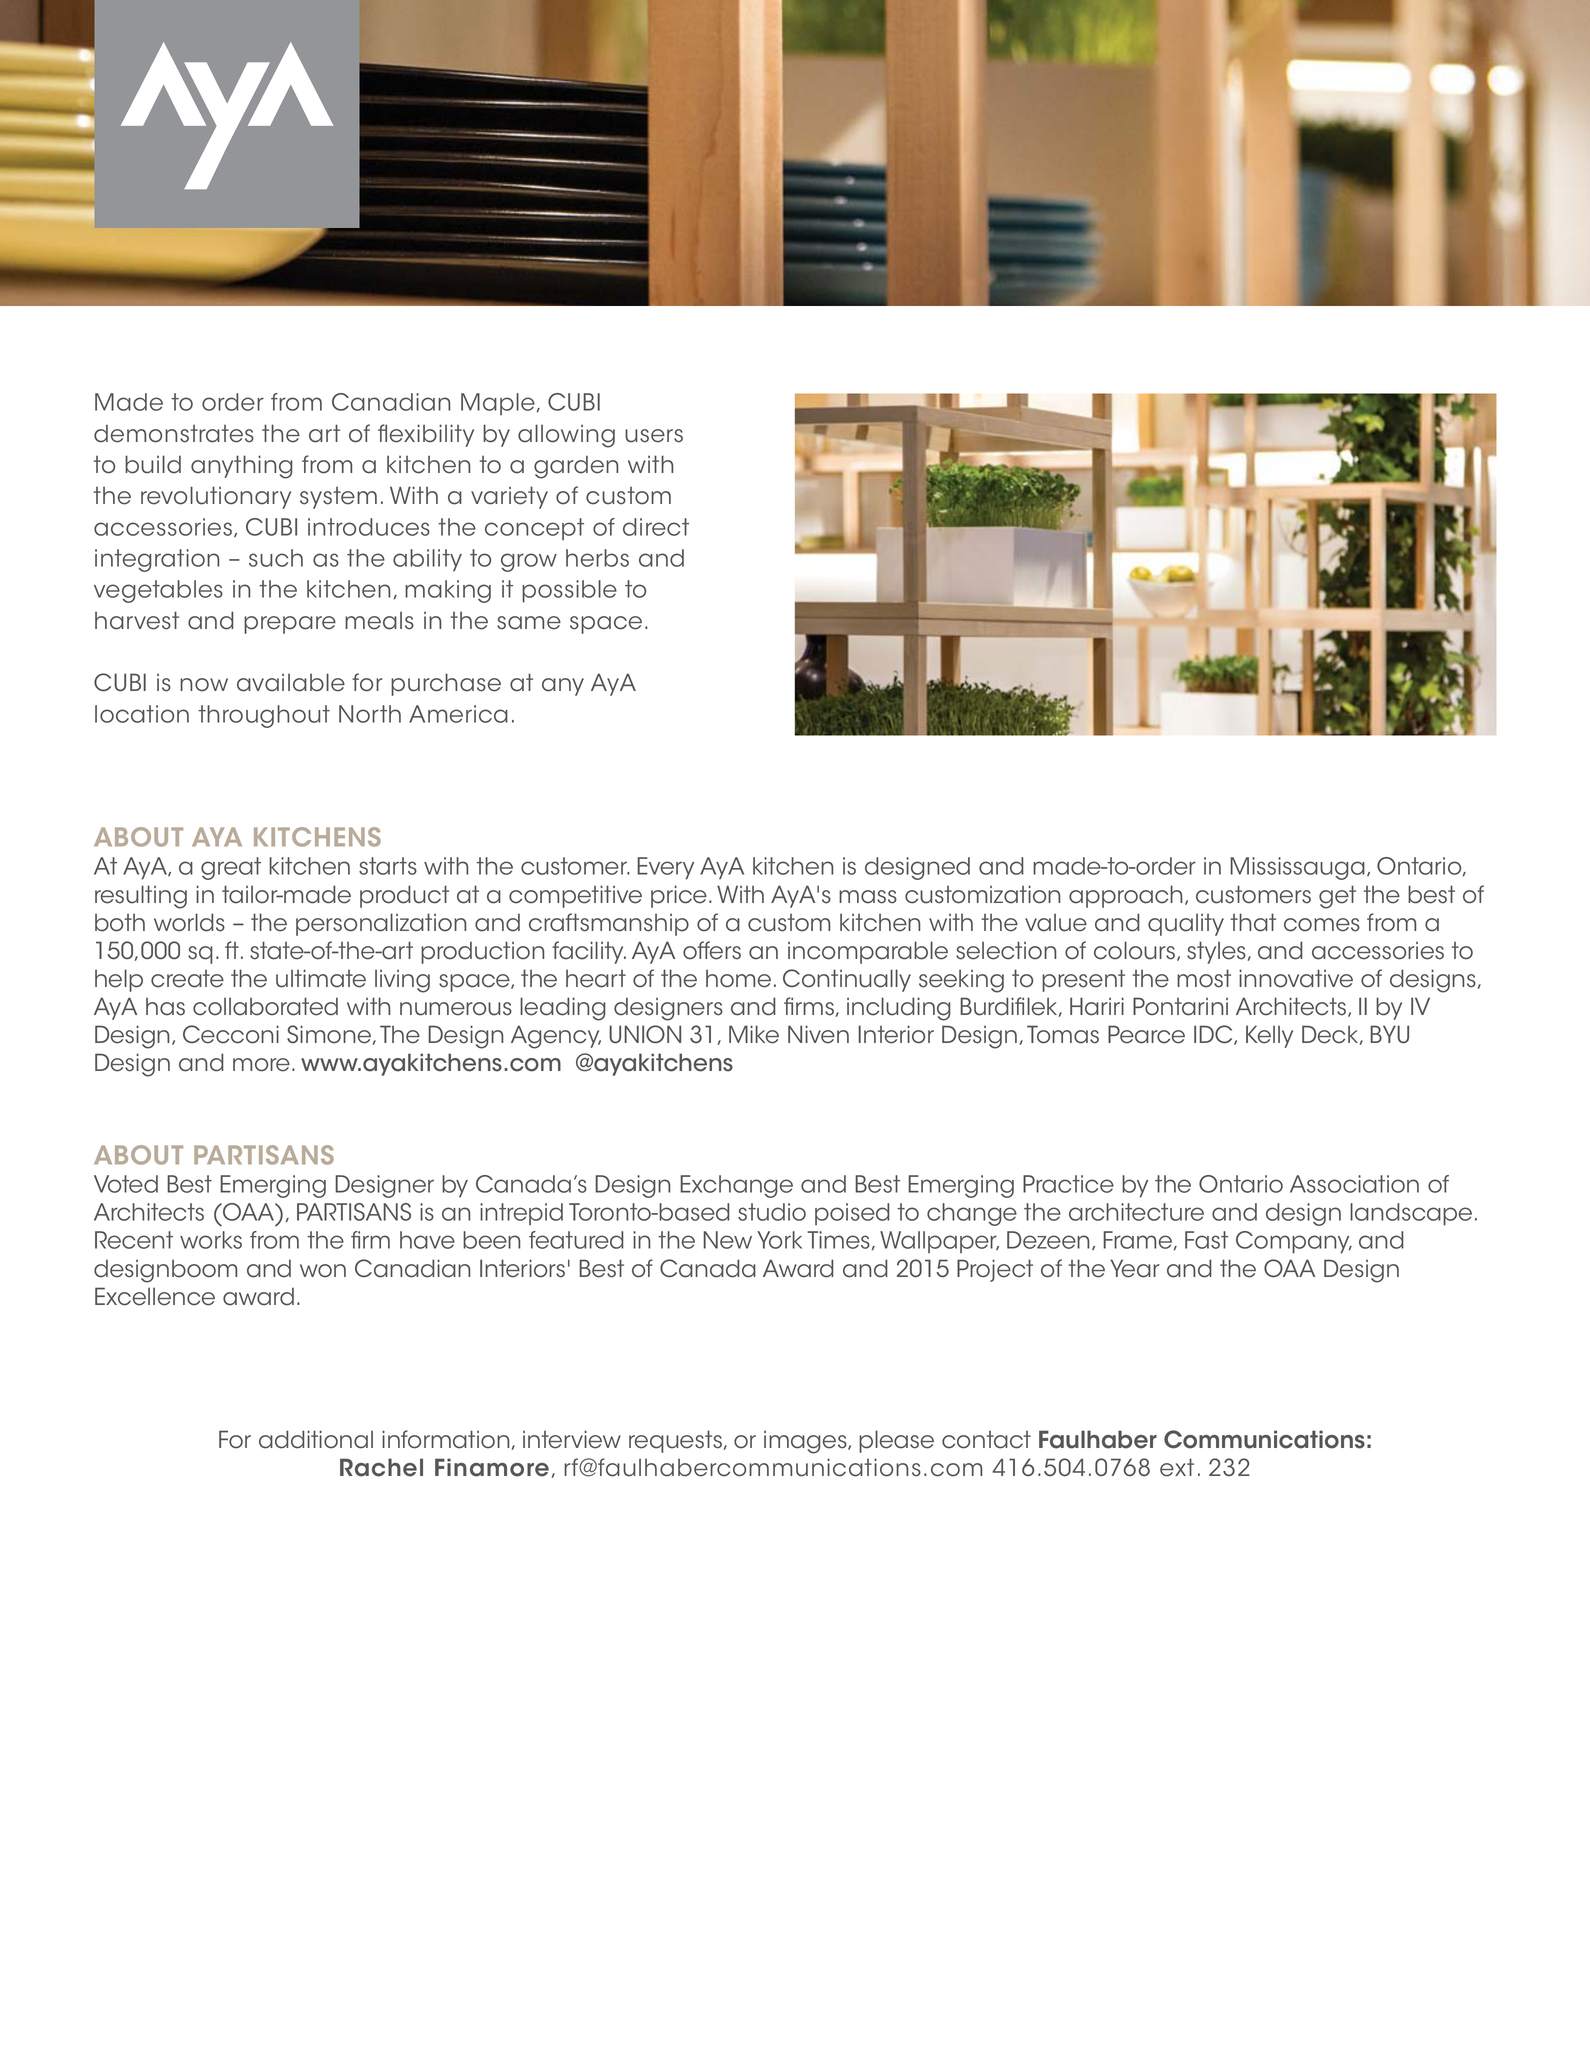  What do you see at coordinates (189, 922) in the screenshot?
I see `worlds` at bounding box center [189, 922].
